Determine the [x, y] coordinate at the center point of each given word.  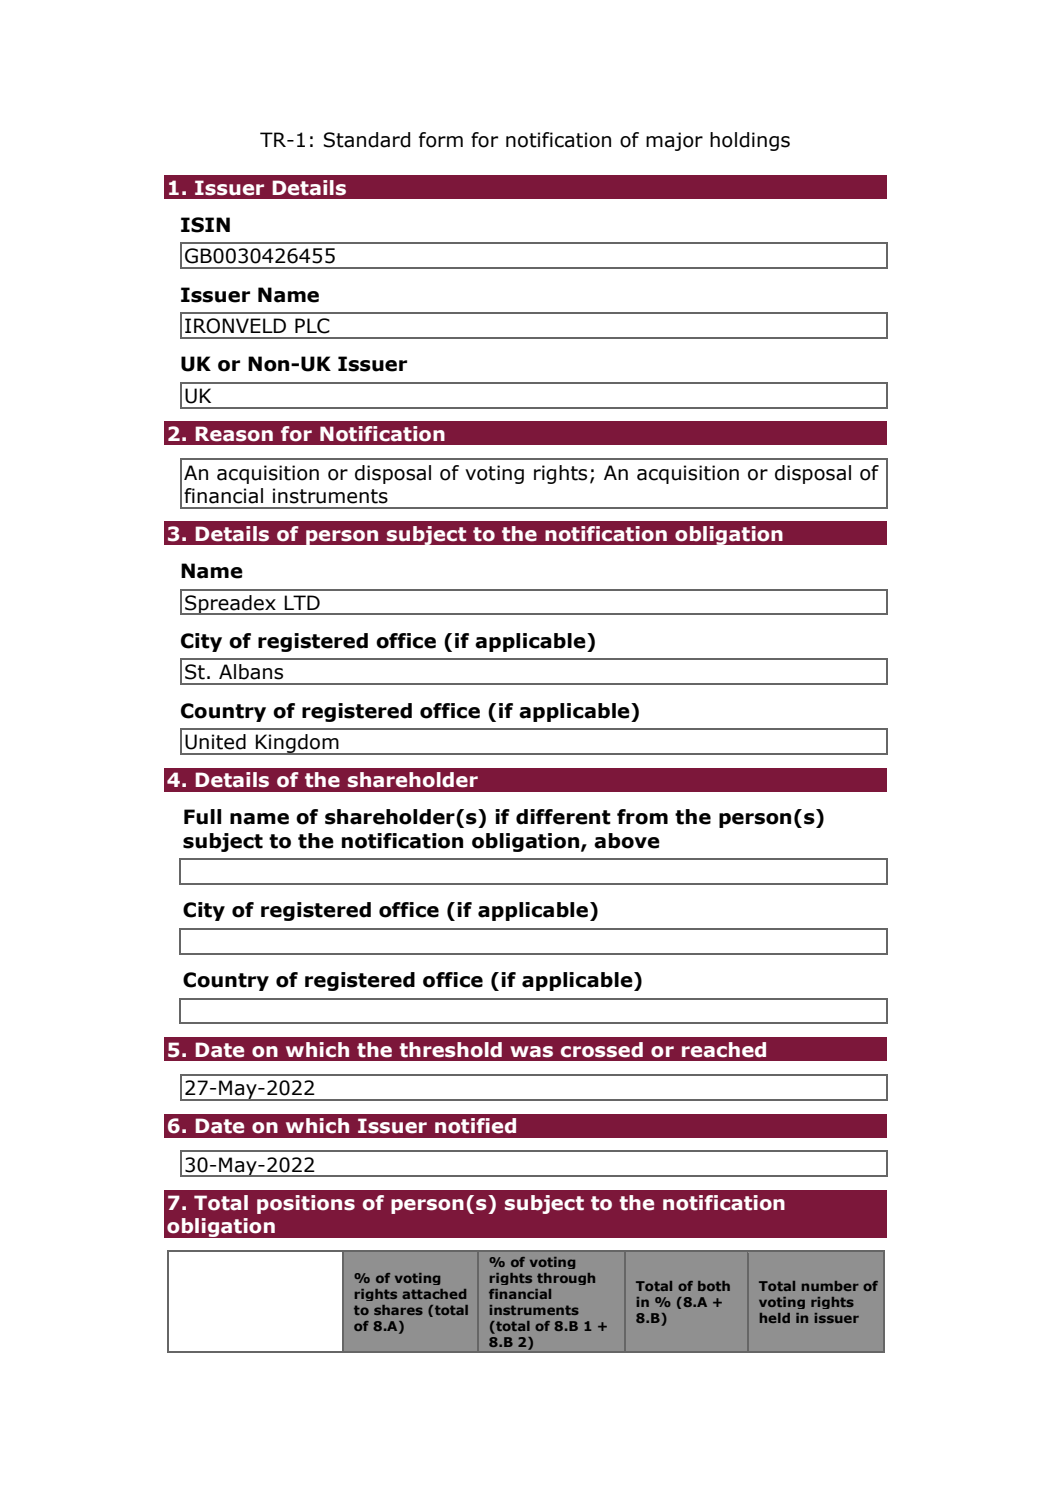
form [441, 140]
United [215, 742]
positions [306, 1204]
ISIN [205, 225]
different [563, 817]
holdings [750, 141]
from [642, 817]
